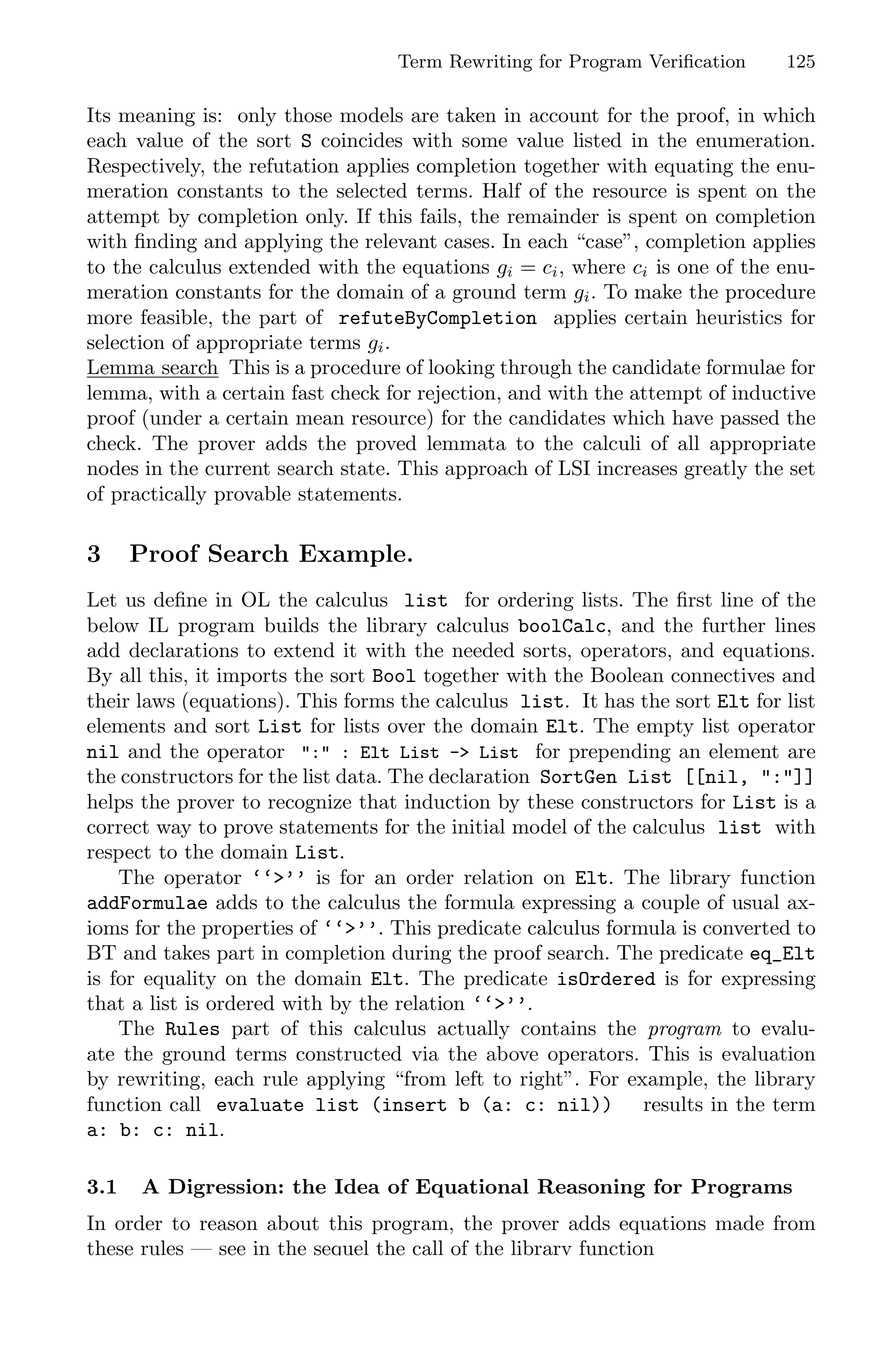 The width and height of the page is (896, 1345). What do you see at coordinates (471, 115) in the page?
I see `taken` at bounding box center [471, 115].
